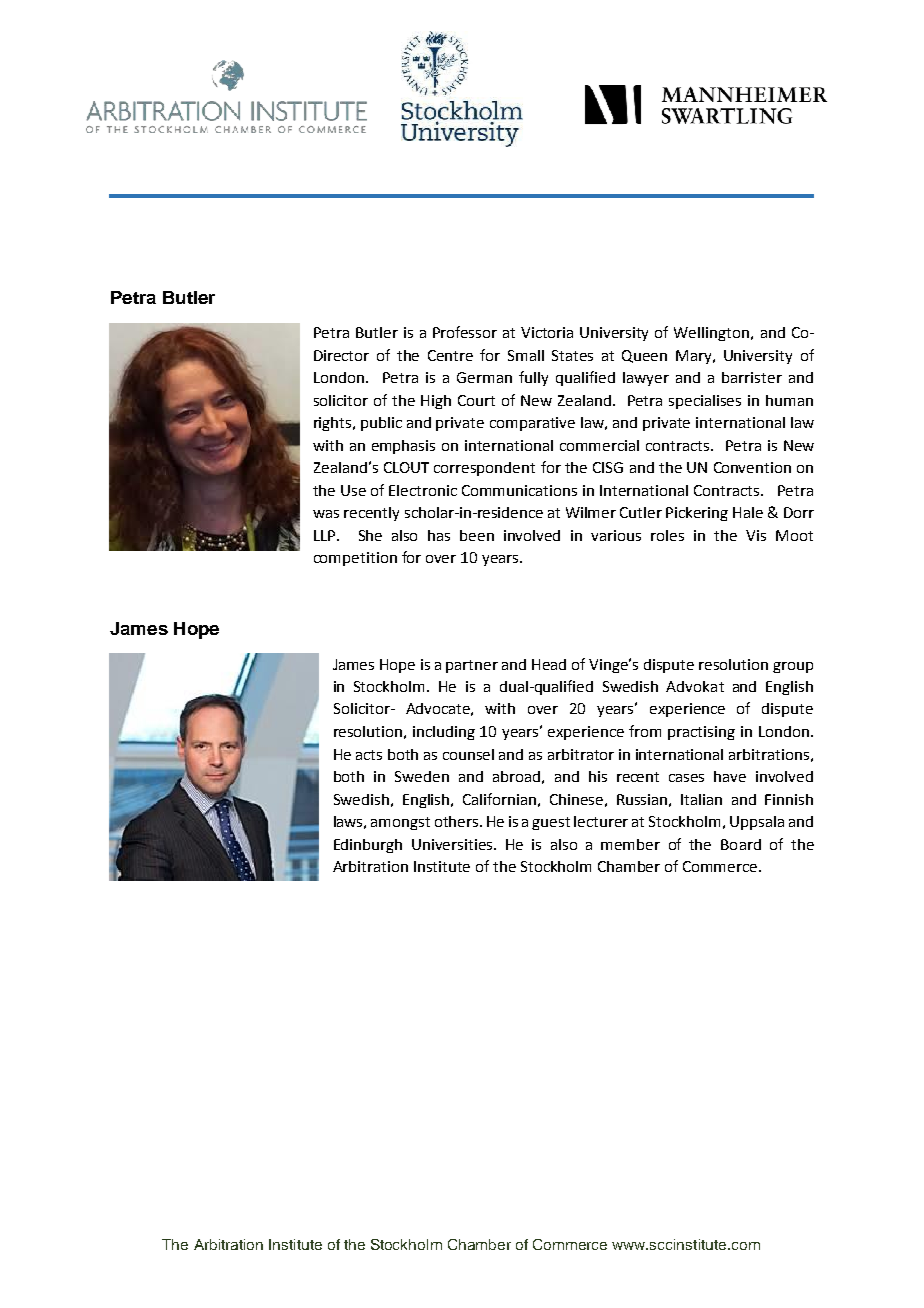  I want to click on Vis, so click(756, 535).
